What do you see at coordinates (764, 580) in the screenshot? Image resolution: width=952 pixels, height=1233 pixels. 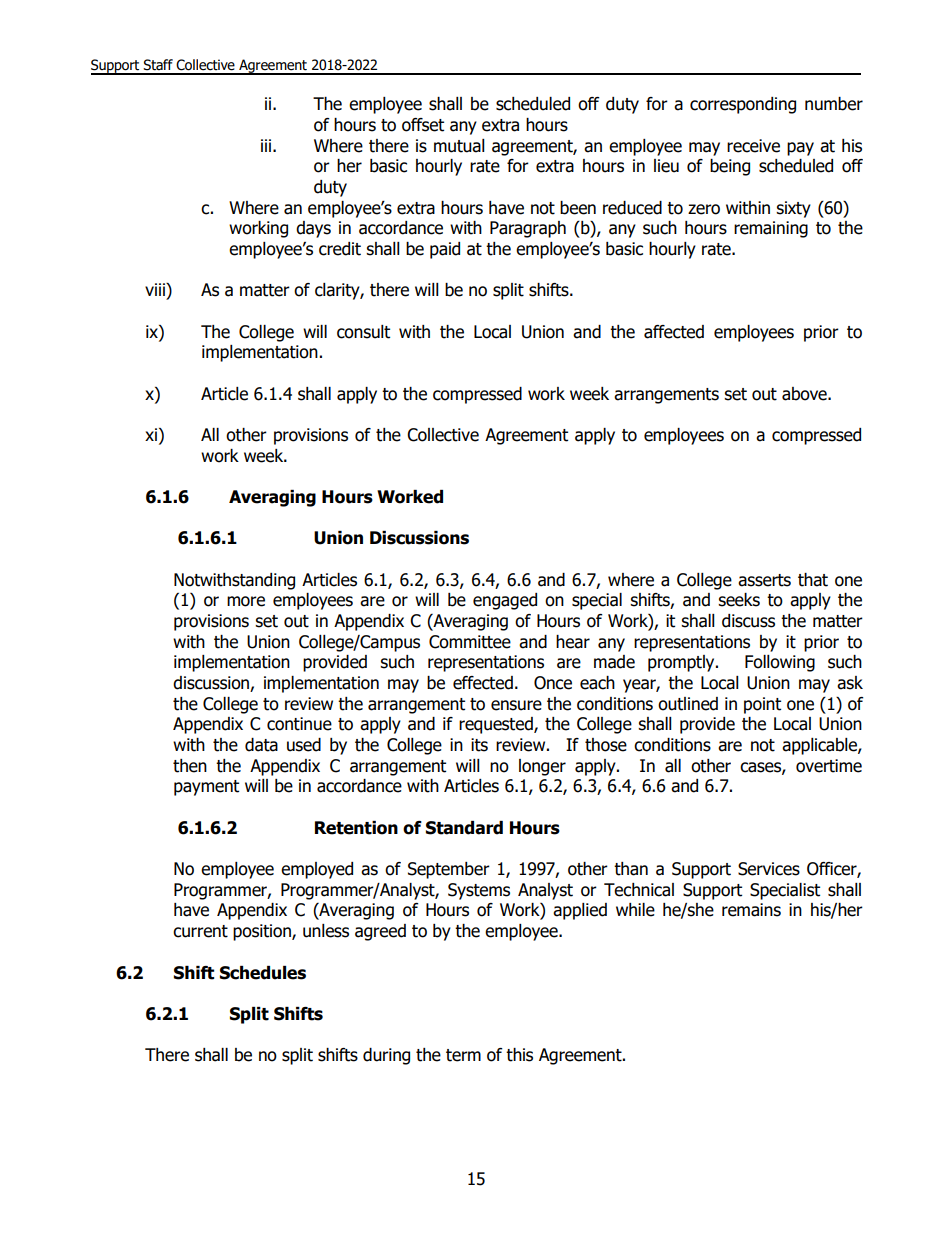 I see `asserts` at bounding box center [764, 580].
